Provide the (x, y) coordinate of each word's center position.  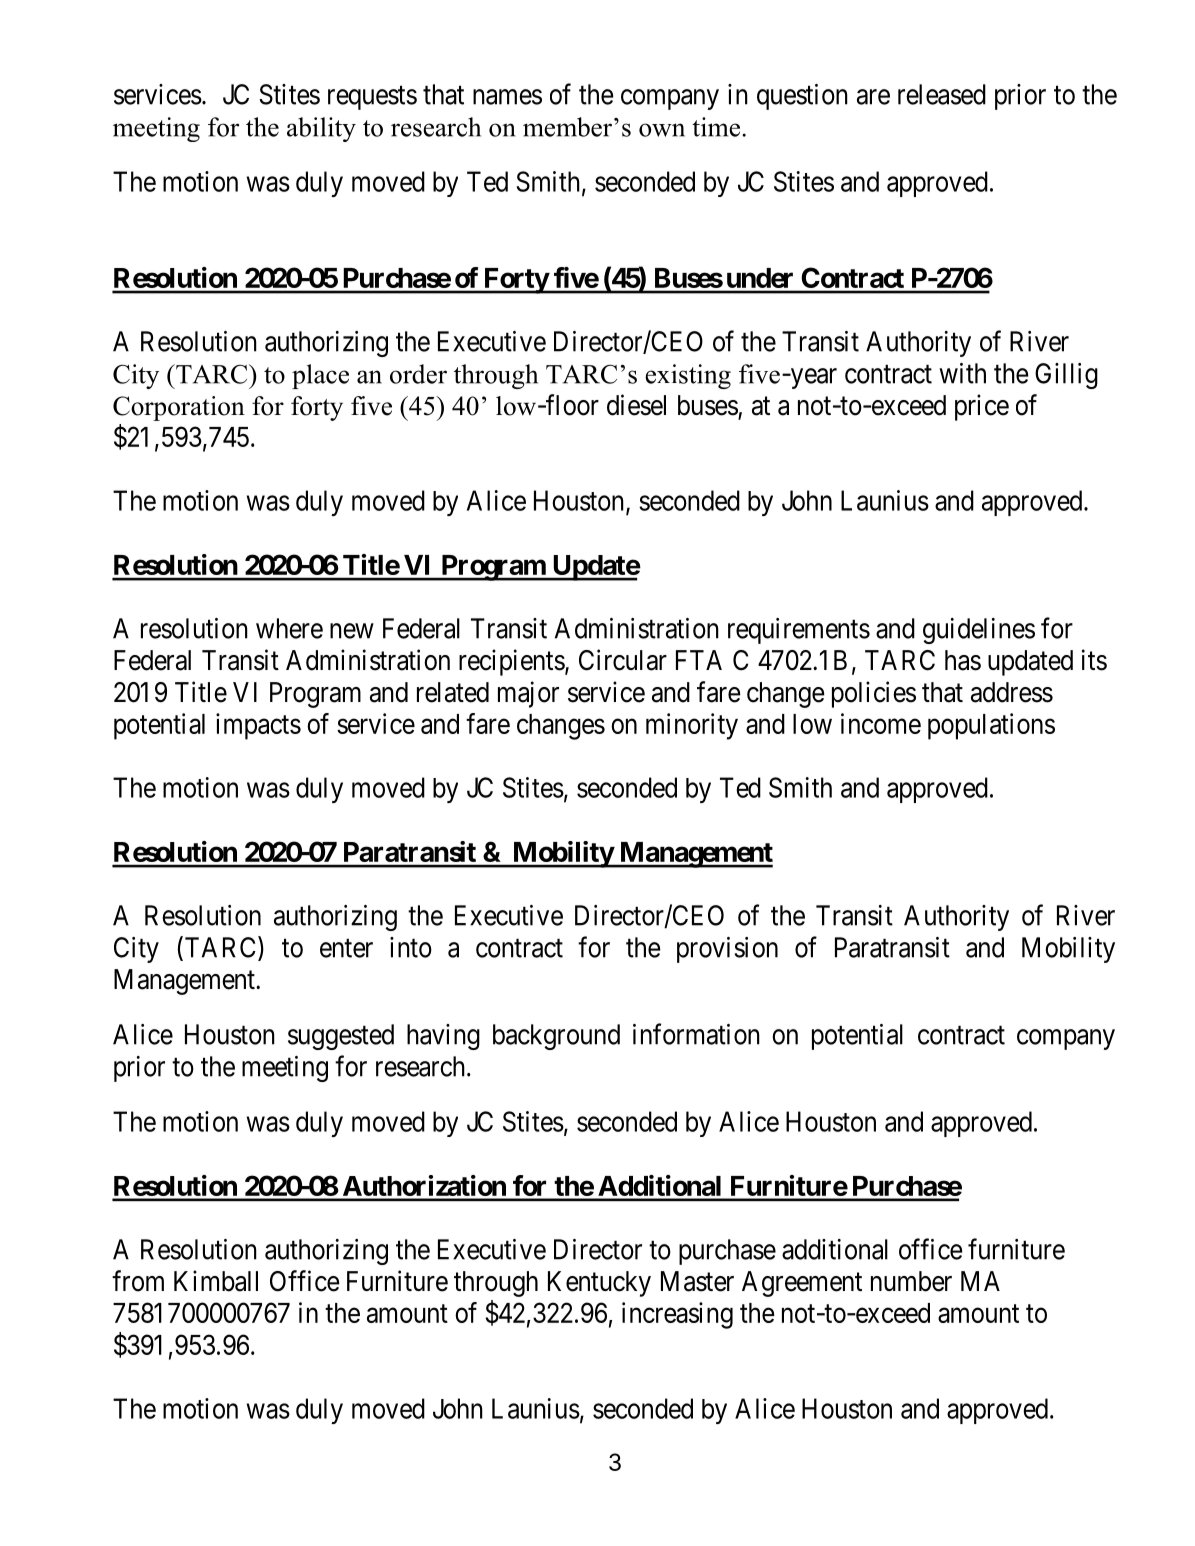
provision (727, 950)
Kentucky (599, 1284)
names (507, 97)
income (881, 723)
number (911, 1281)
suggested (341, 1037)
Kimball (216, 1281)
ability (321, 129)
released (942, 94)
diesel (636, 405)
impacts (258, 726)
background (556, 1037)
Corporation (179, 408)
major (528, 694)
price (982, 407)
